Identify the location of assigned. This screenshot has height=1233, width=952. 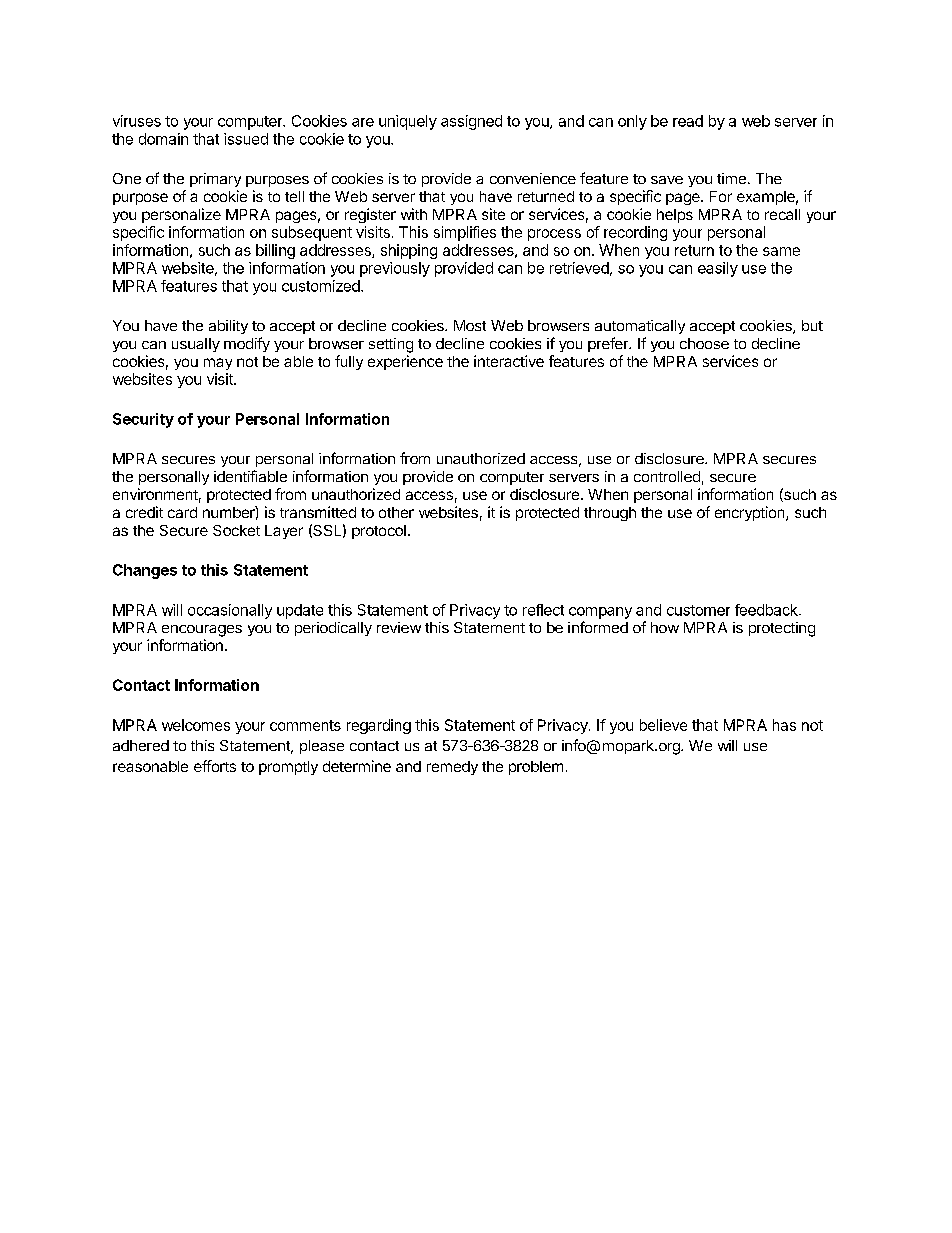
(471, 122).
